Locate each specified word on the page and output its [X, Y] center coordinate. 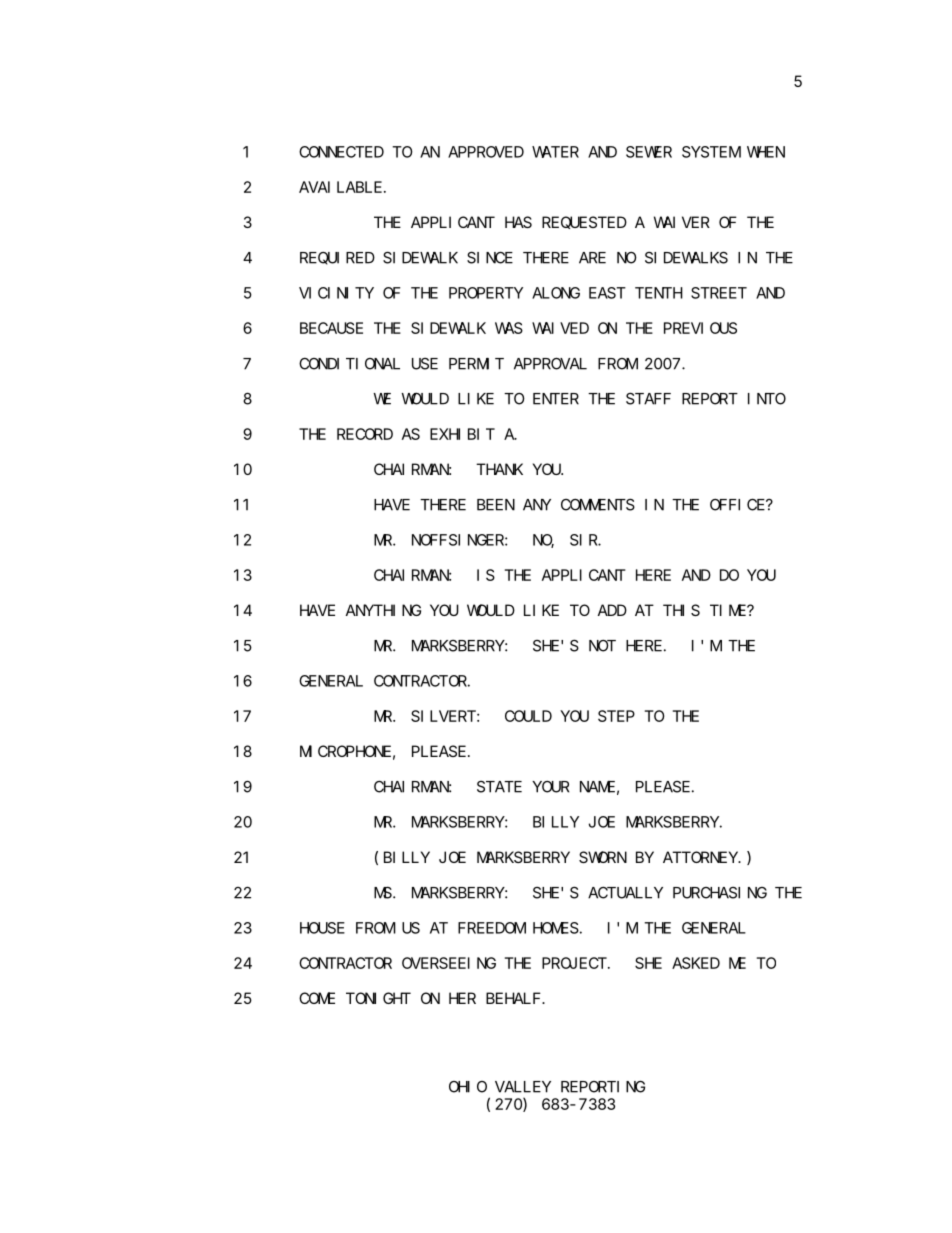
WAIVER [682, 222]
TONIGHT [378, 998]
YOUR [550, 787]
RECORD [365, 434]
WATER [555, 152]
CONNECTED [341, 152]
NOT [602, 646]
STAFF [648, 399]
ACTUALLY [625, 893]
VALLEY [523, 1087]
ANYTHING [383, 610]
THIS [681, 610]
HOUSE [322, 928]
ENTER [556, 399]
